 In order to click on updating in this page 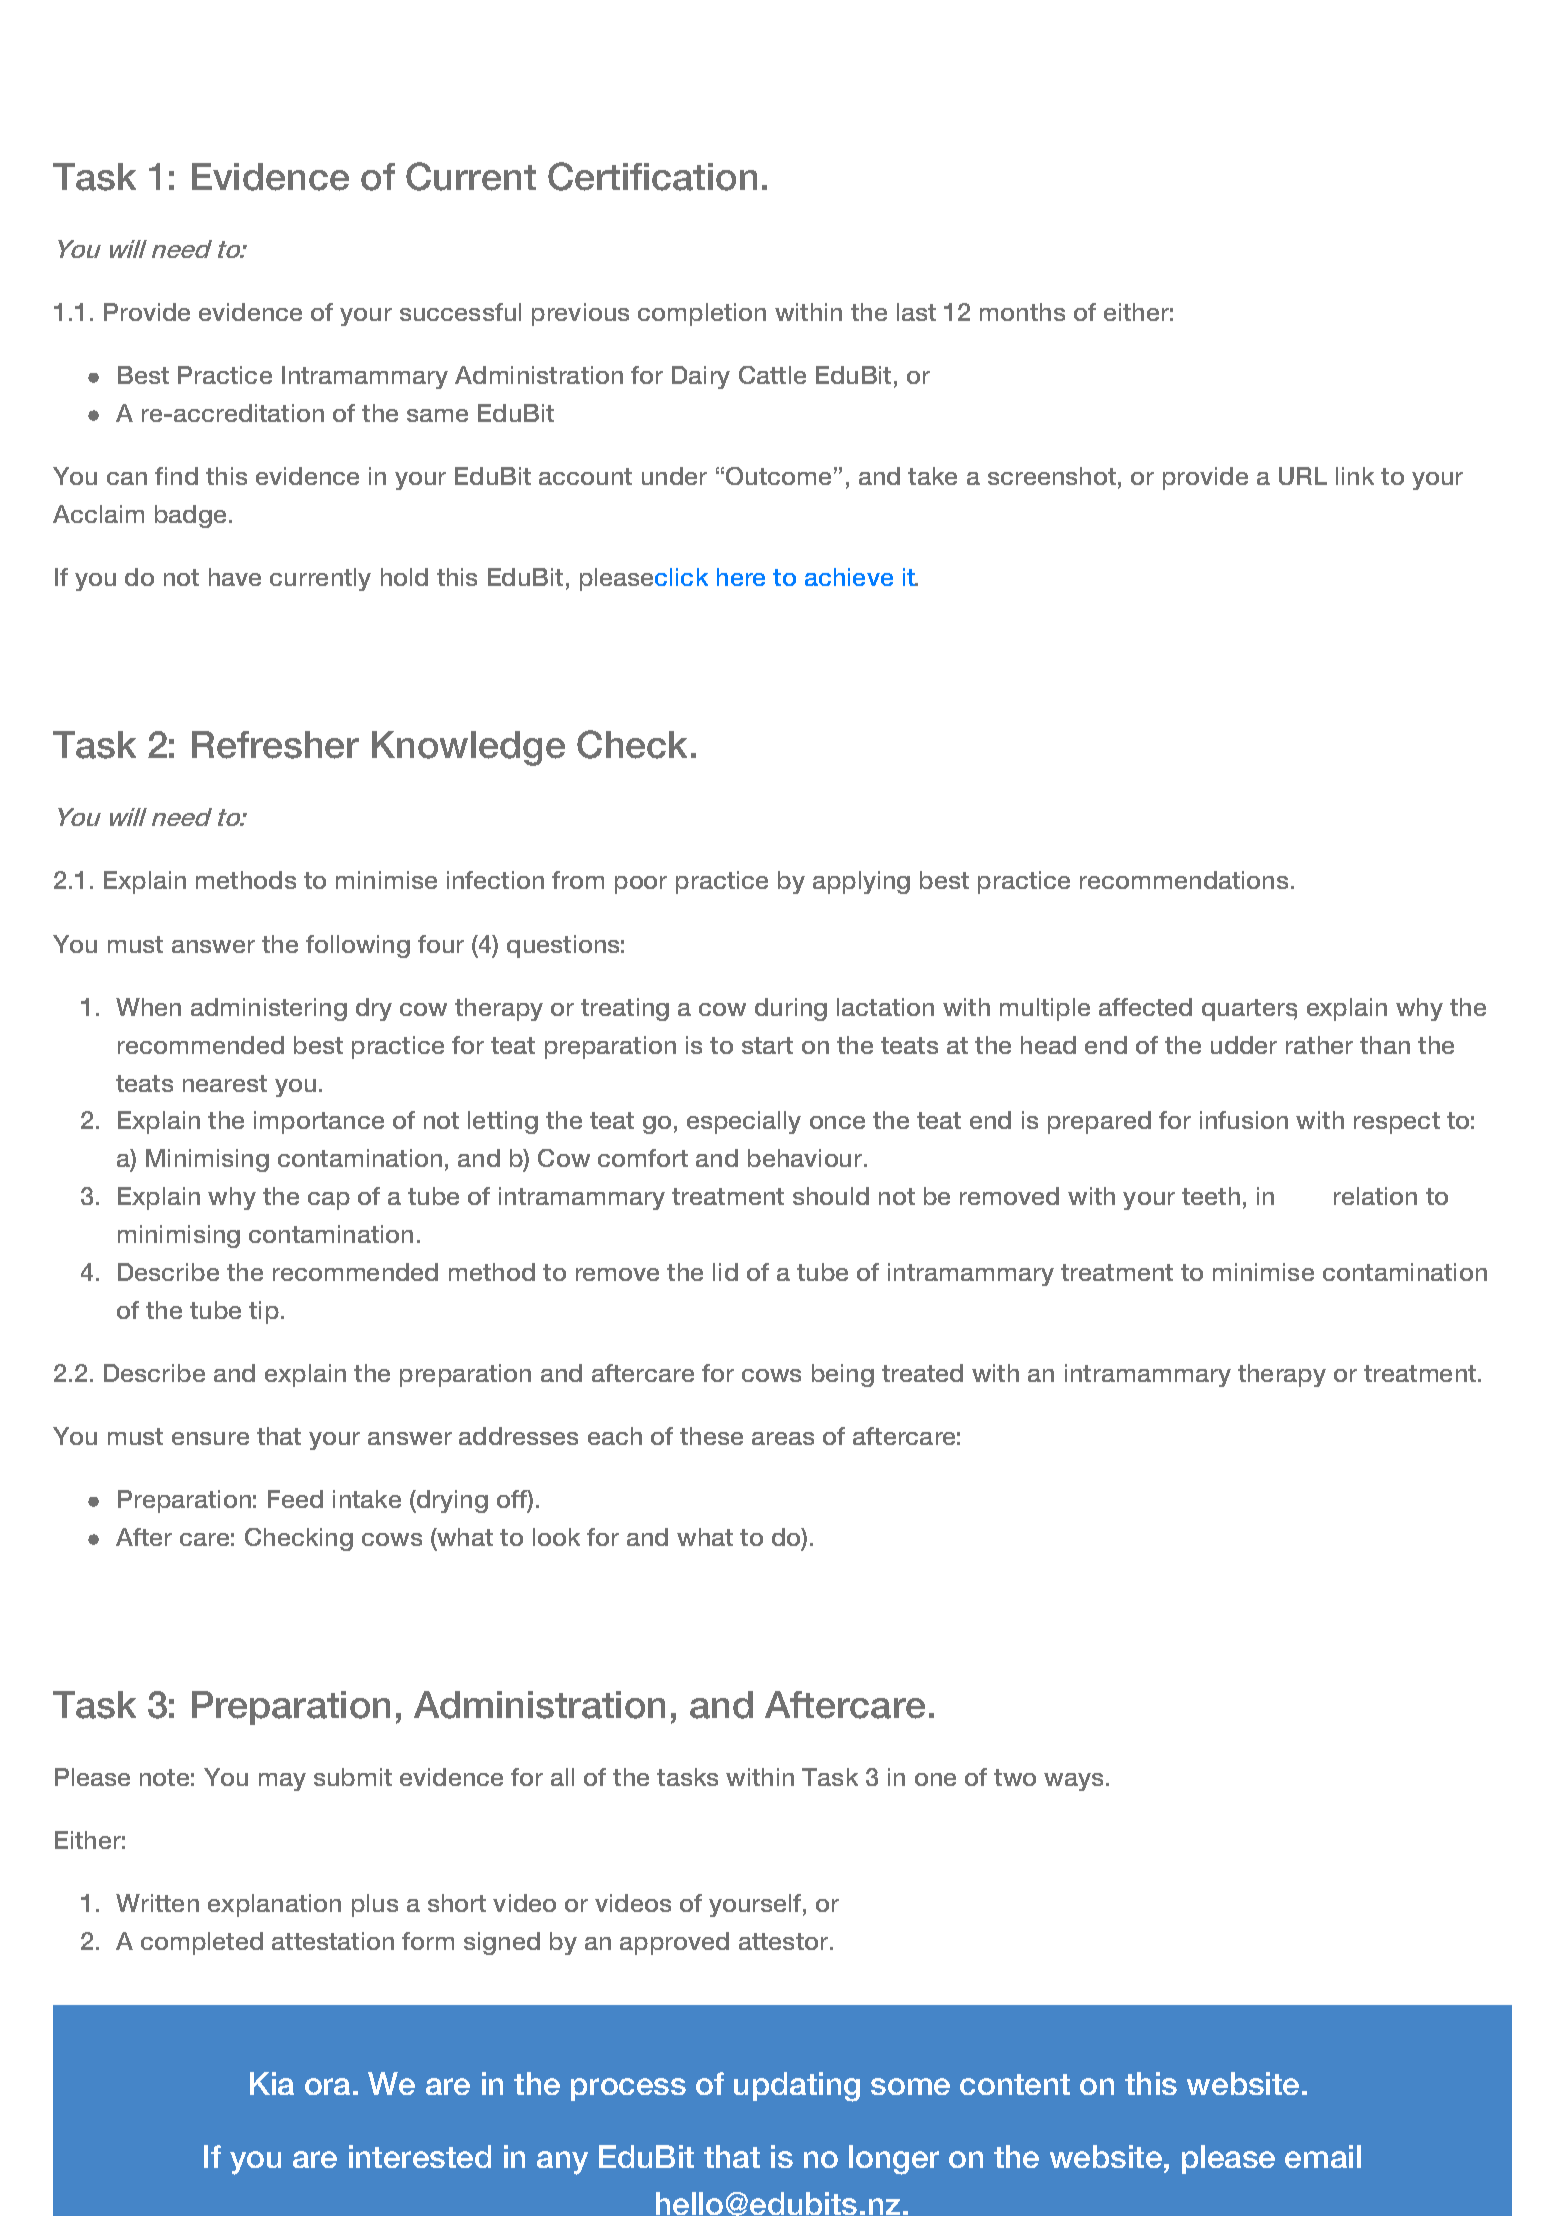, I will do `click(797, 2087)`.
